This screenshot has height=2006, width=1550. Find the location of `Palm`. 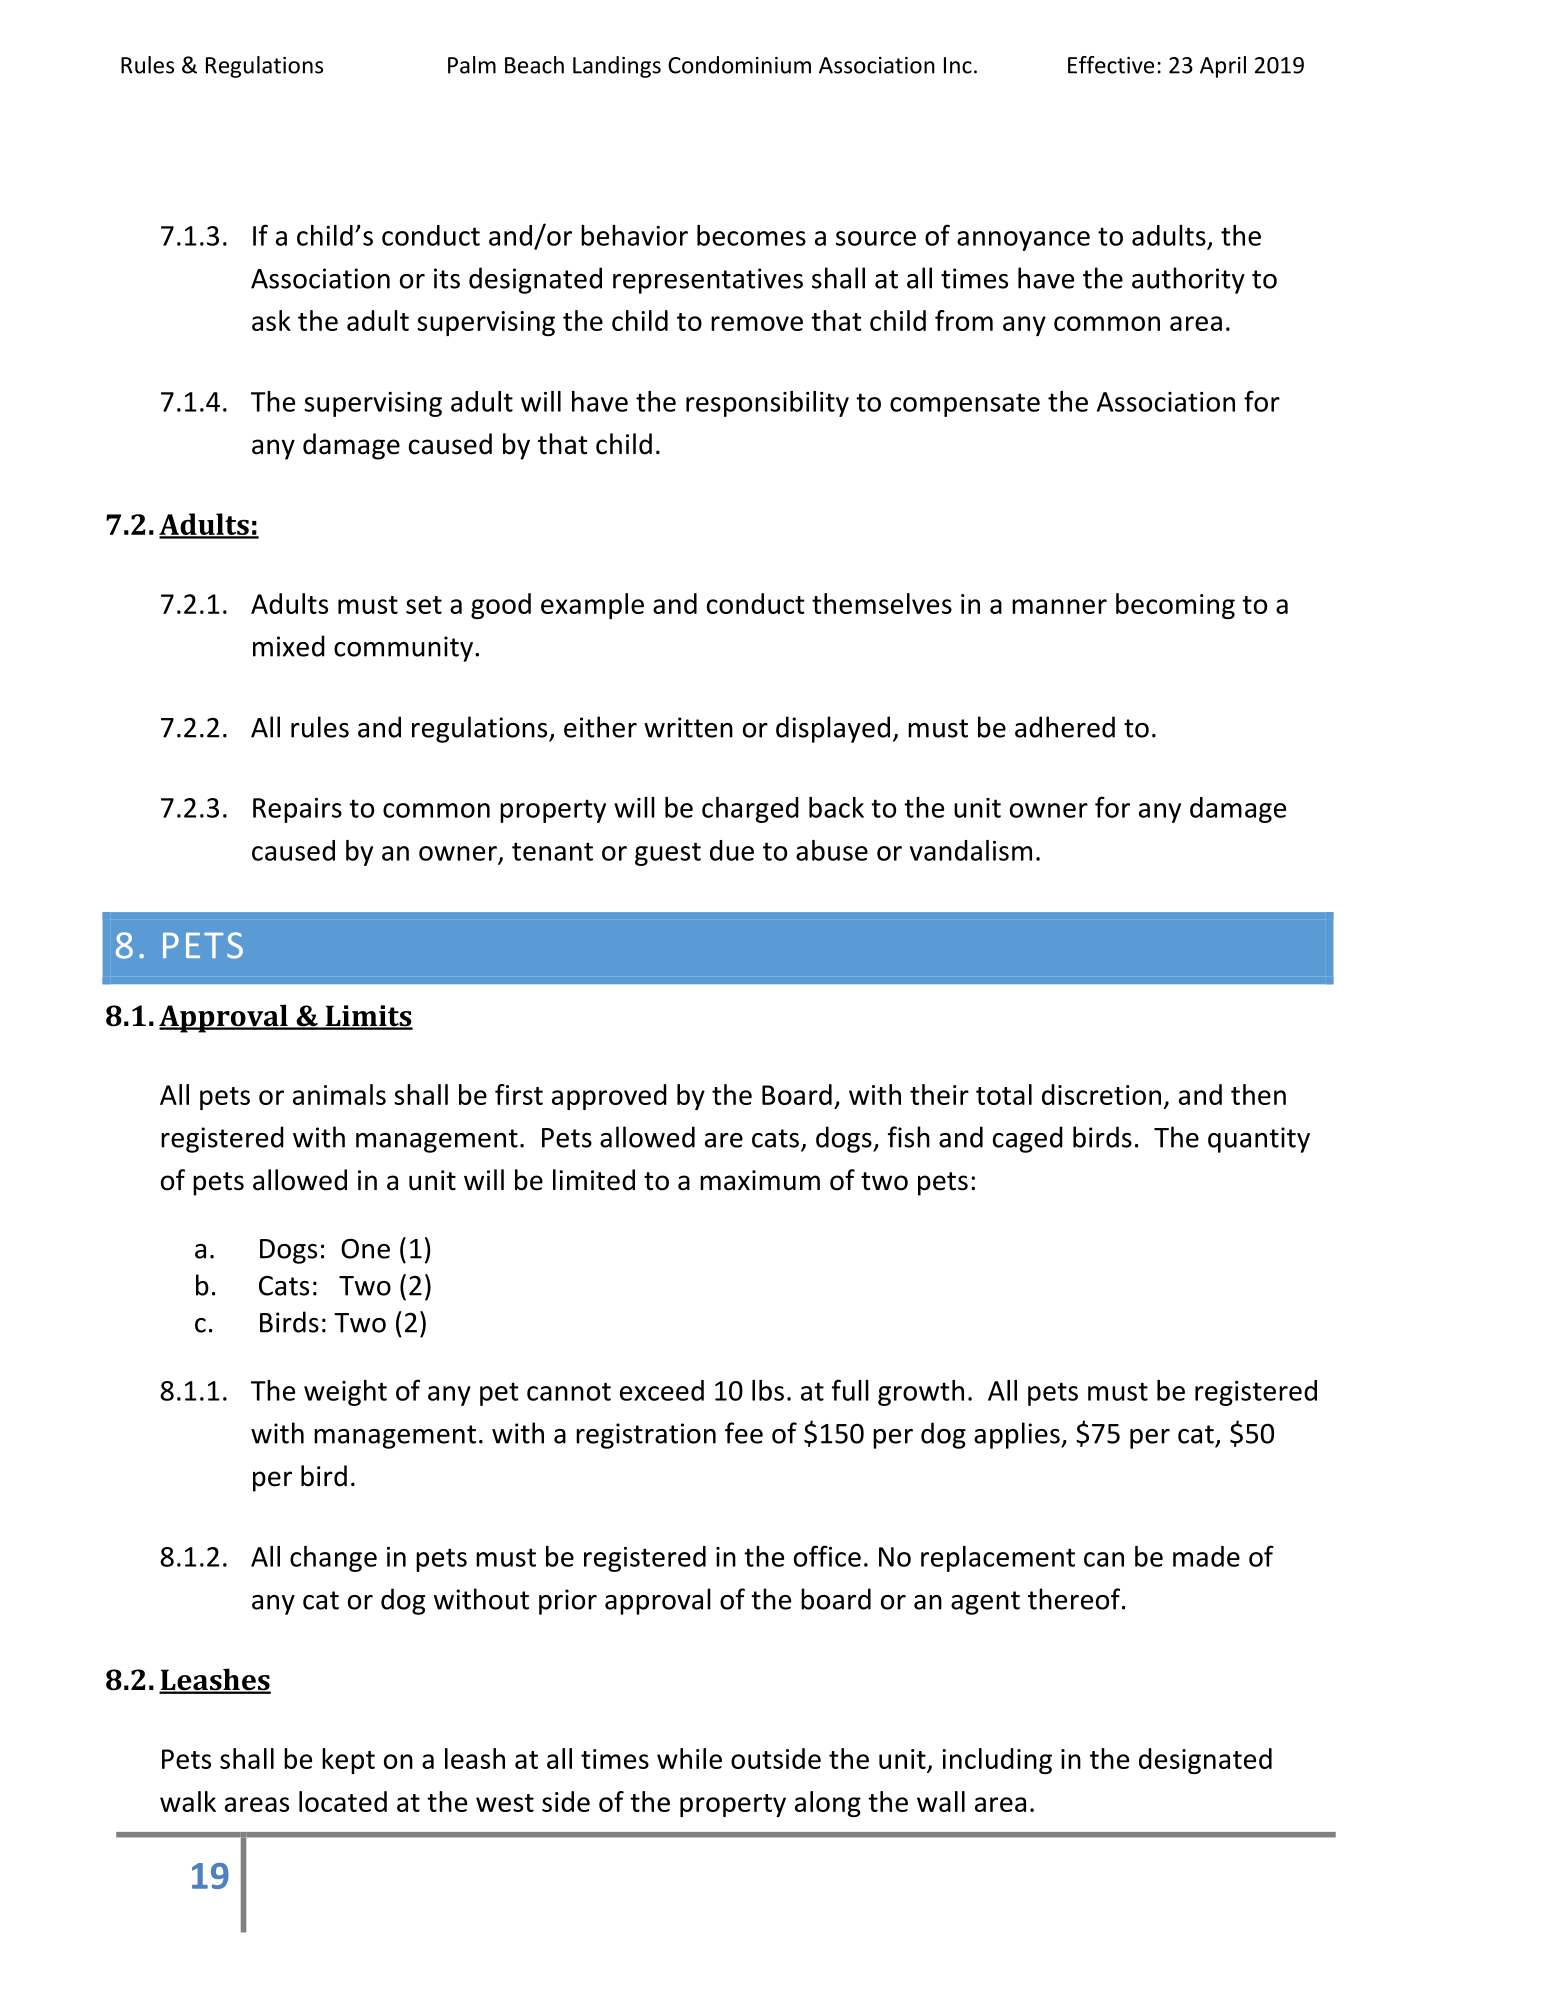

Palm is located at coordinates (472, 65).
